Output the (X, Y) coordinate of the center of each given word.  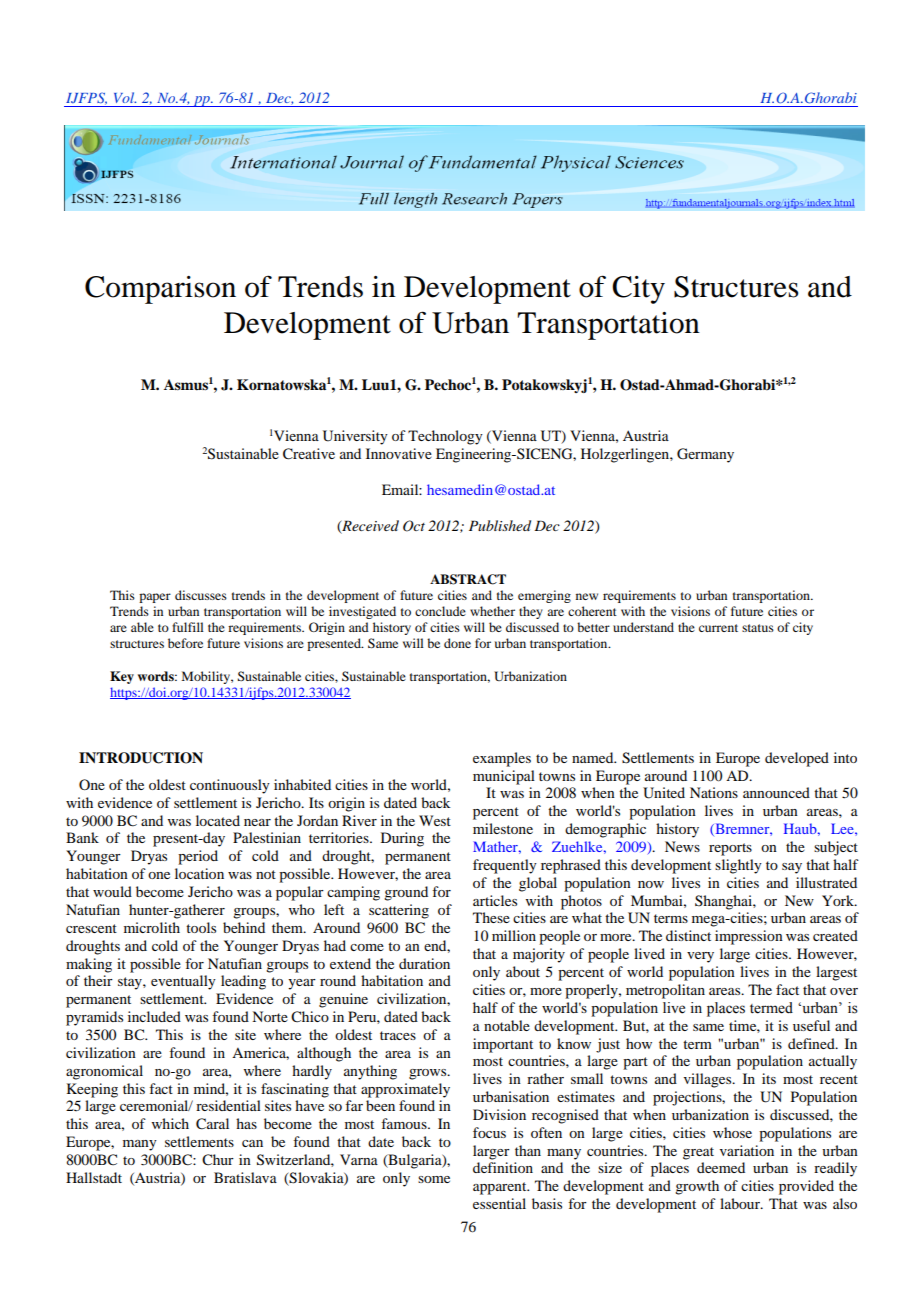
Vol (125, 97)
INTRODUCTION (141, 758)
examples (502, 759)
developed (797, 759)
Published (500, 525)
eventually (183, 982)
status (758, 628)
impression (749, 937)
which (170, 1123)
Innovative (399, 453)
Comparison (160, 290)
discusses (201, 595)
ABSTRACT (468, 579)
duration (424, 963)
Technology (445, 437)
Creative (309, 454)
